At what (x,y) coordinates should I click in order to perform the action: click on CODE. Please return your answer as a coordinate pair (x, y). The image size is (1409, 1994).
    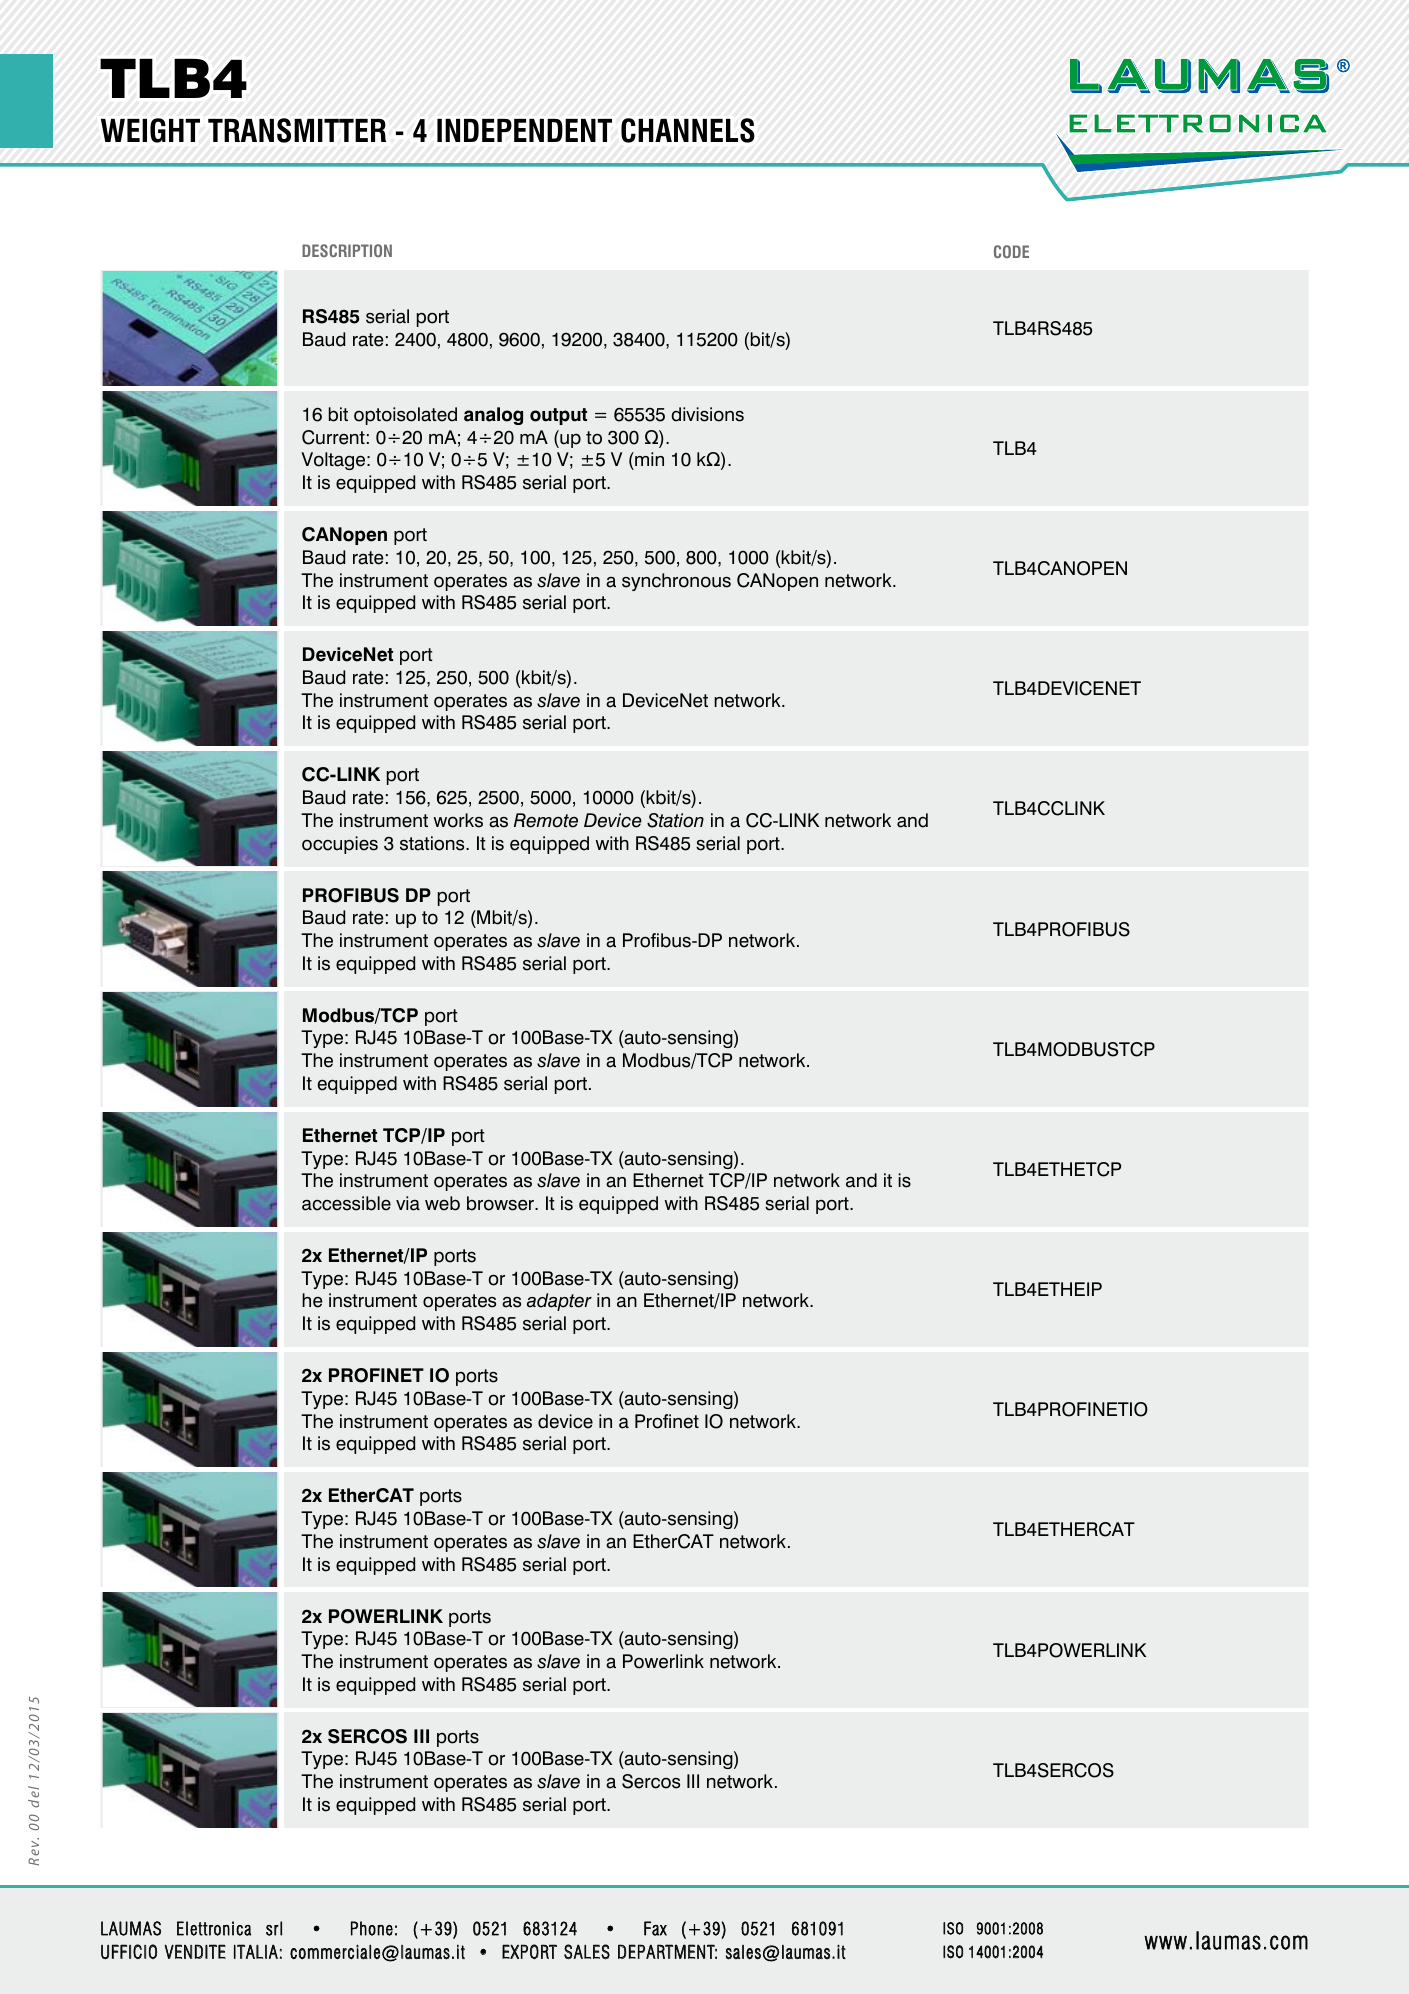
    Looking at the image, I should click on (1011, 251).
